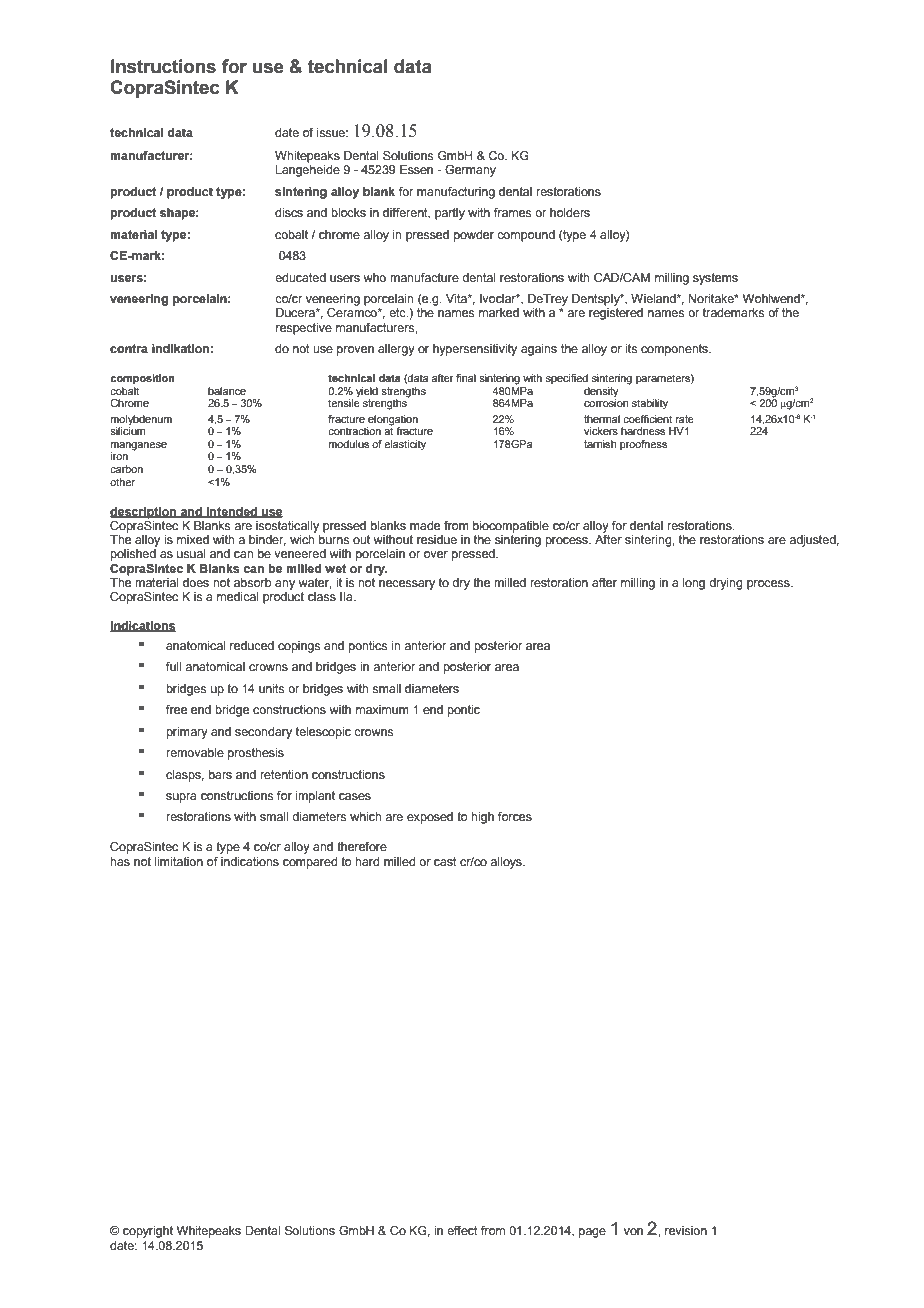 The image size is (924, 1308). What do you see at coordinates (227, 391) in the image?
I see `balance` at bounding box center [227, 391].
